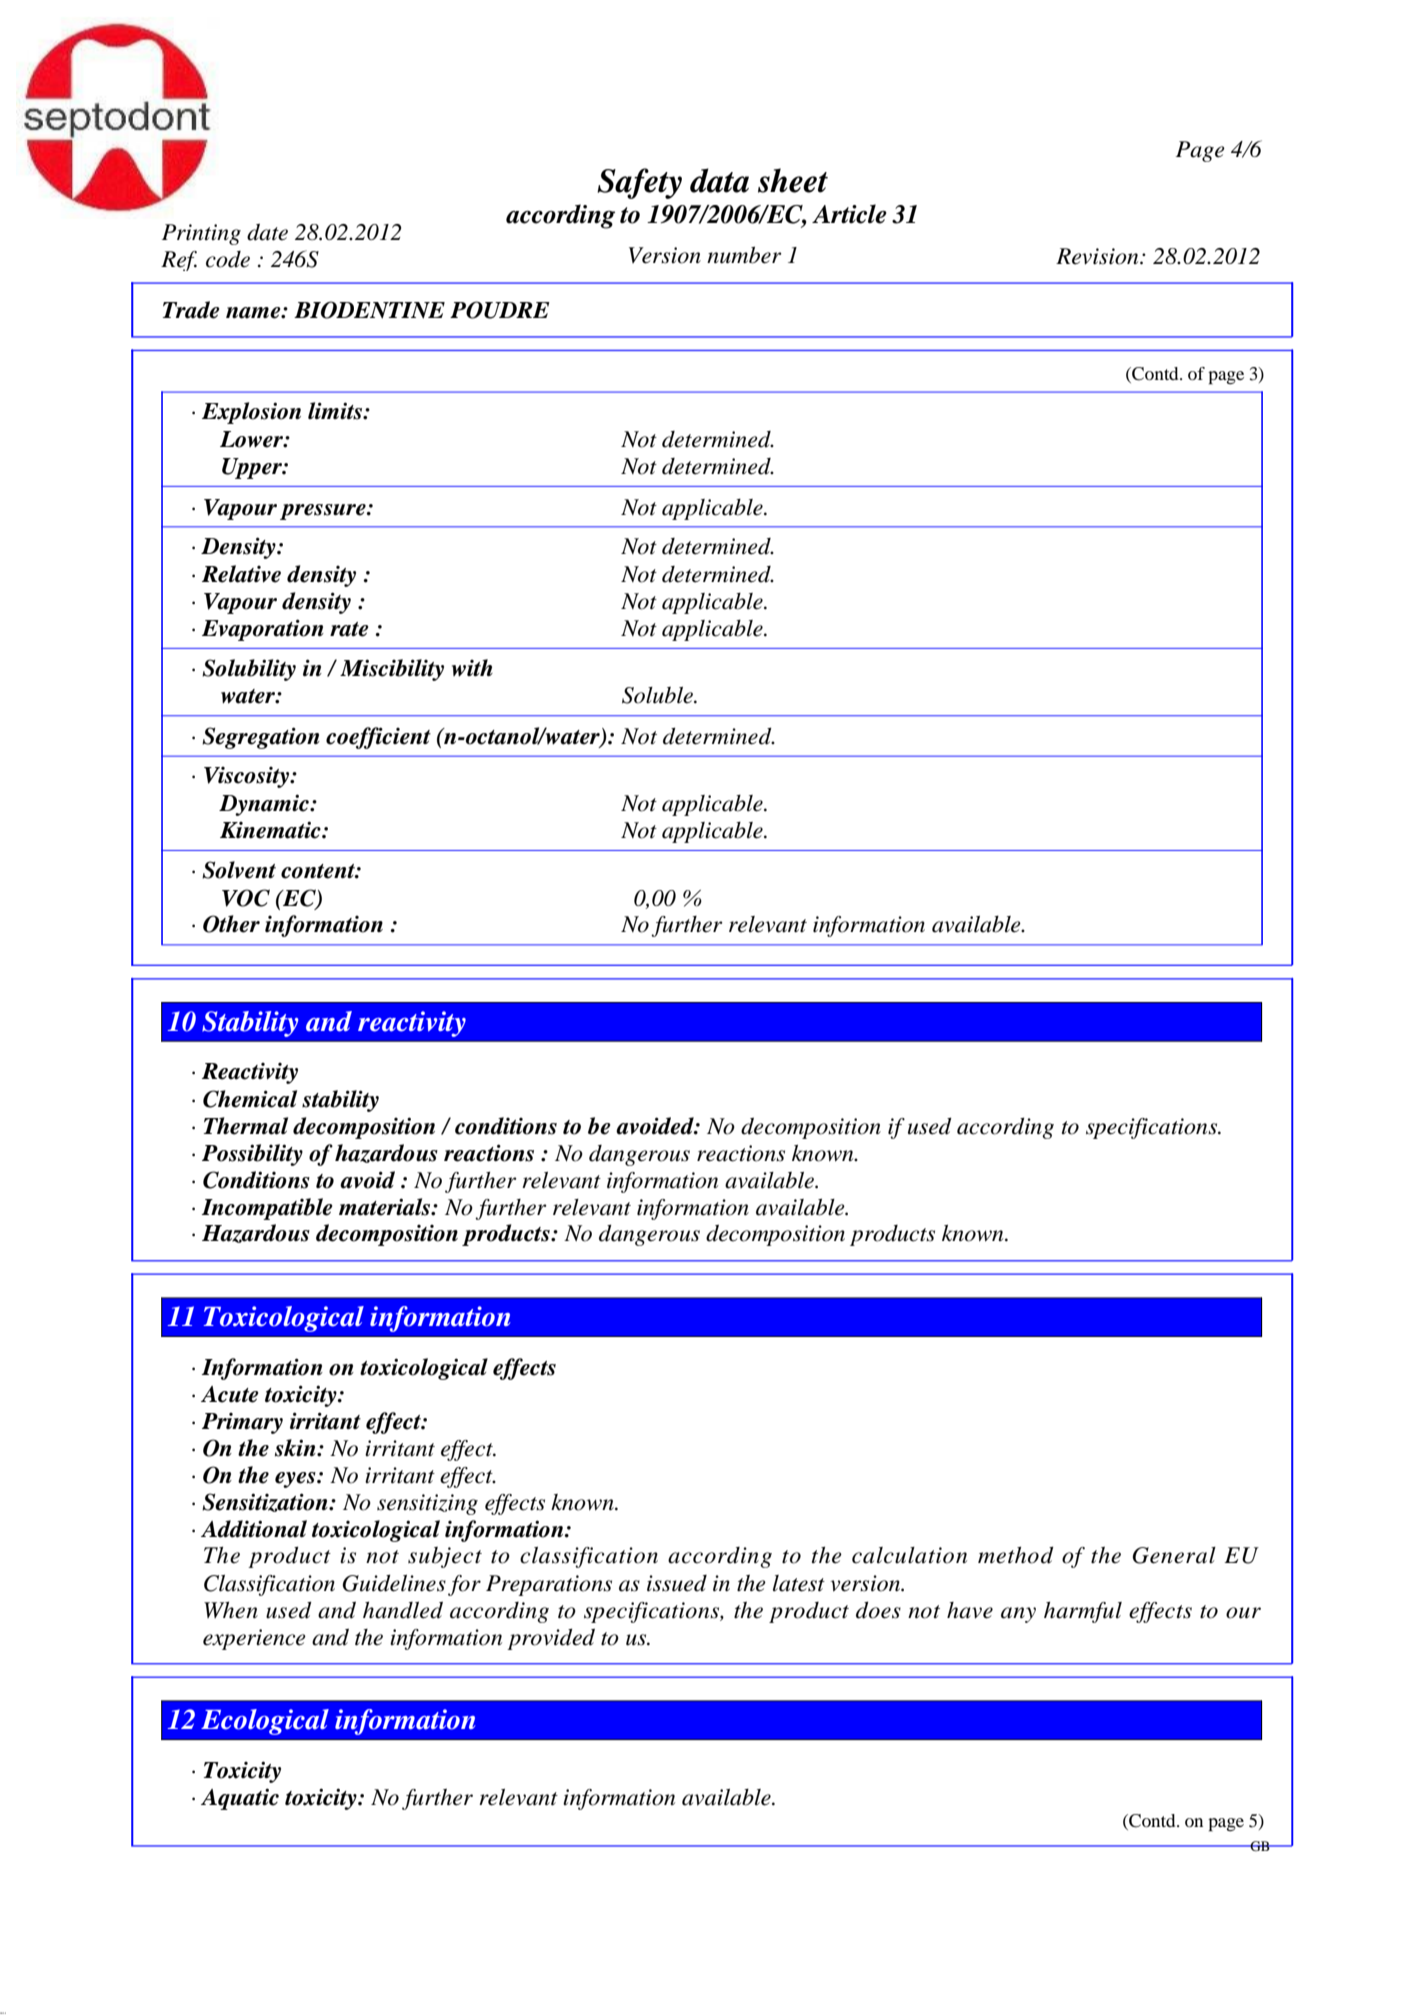 The image size is (1426, 2015). What do you see at coordinates (1098, 256) in the screenshot?
I see `Revision` at bounding box center [1098, 256].
